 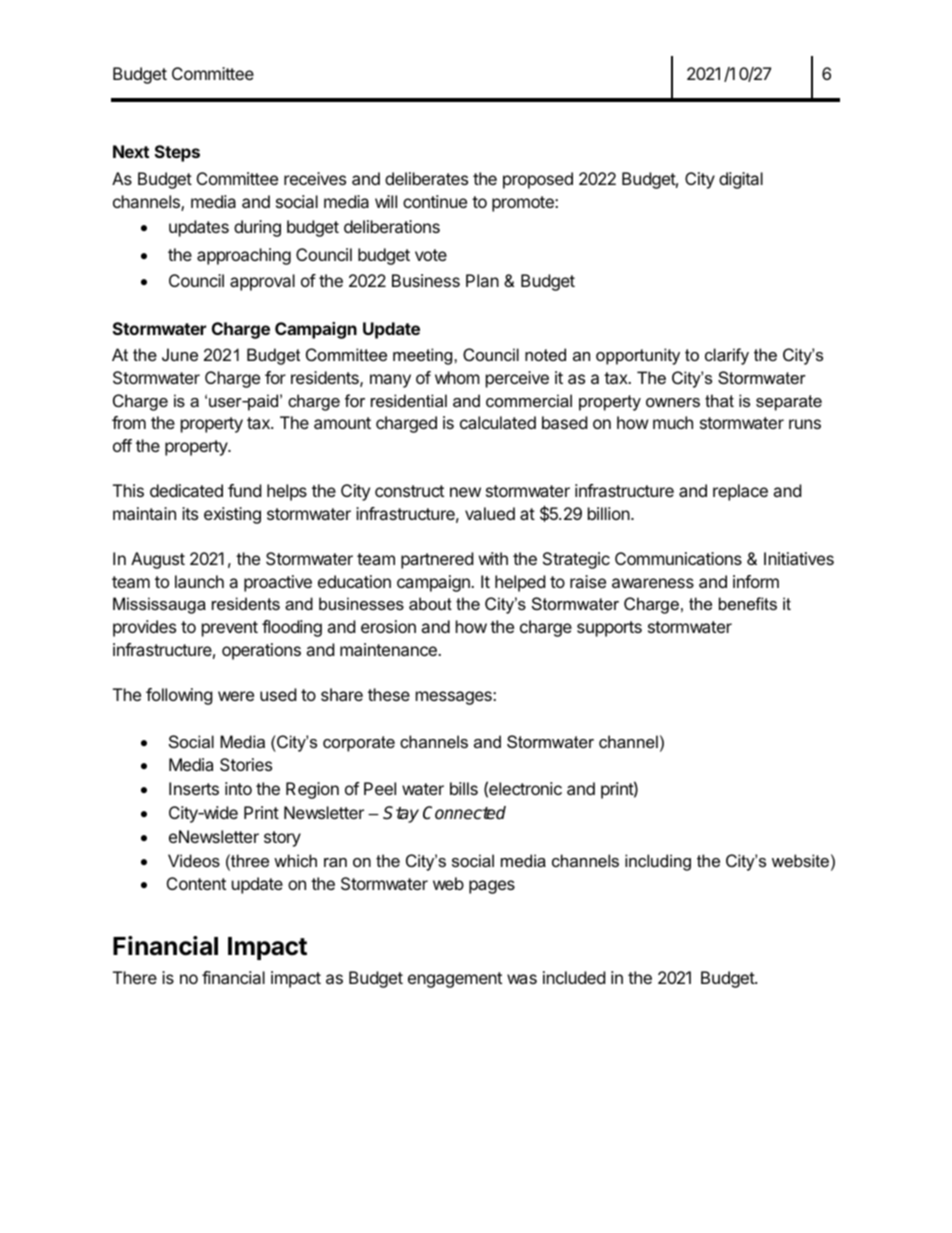 What do you see at coordinates (574, 977) in the document?
I see `included` at bounding box center [574, 977].
